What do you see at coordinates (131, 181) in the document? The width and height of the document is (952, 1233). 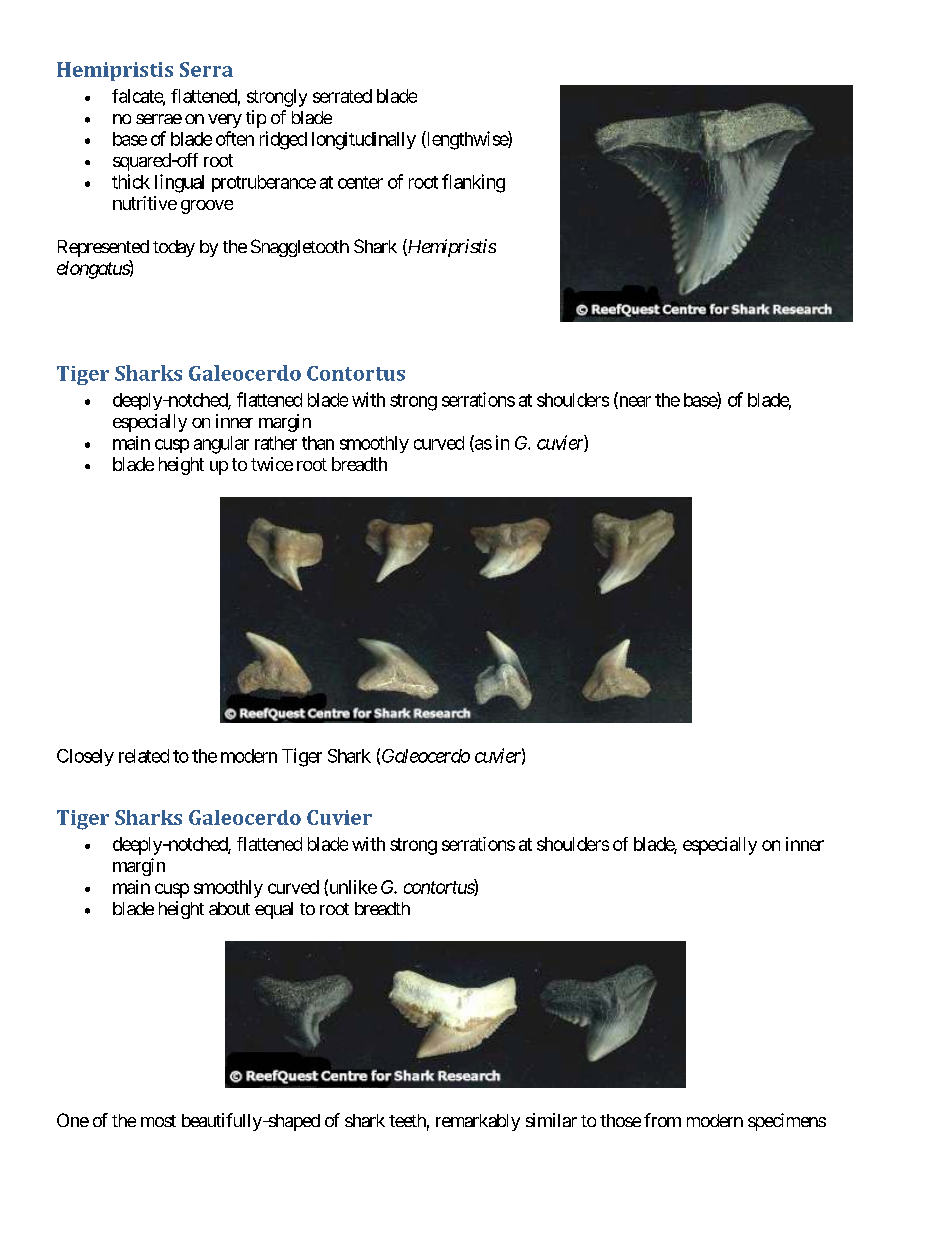 I see `thick` at bounding box center [131, 181].
